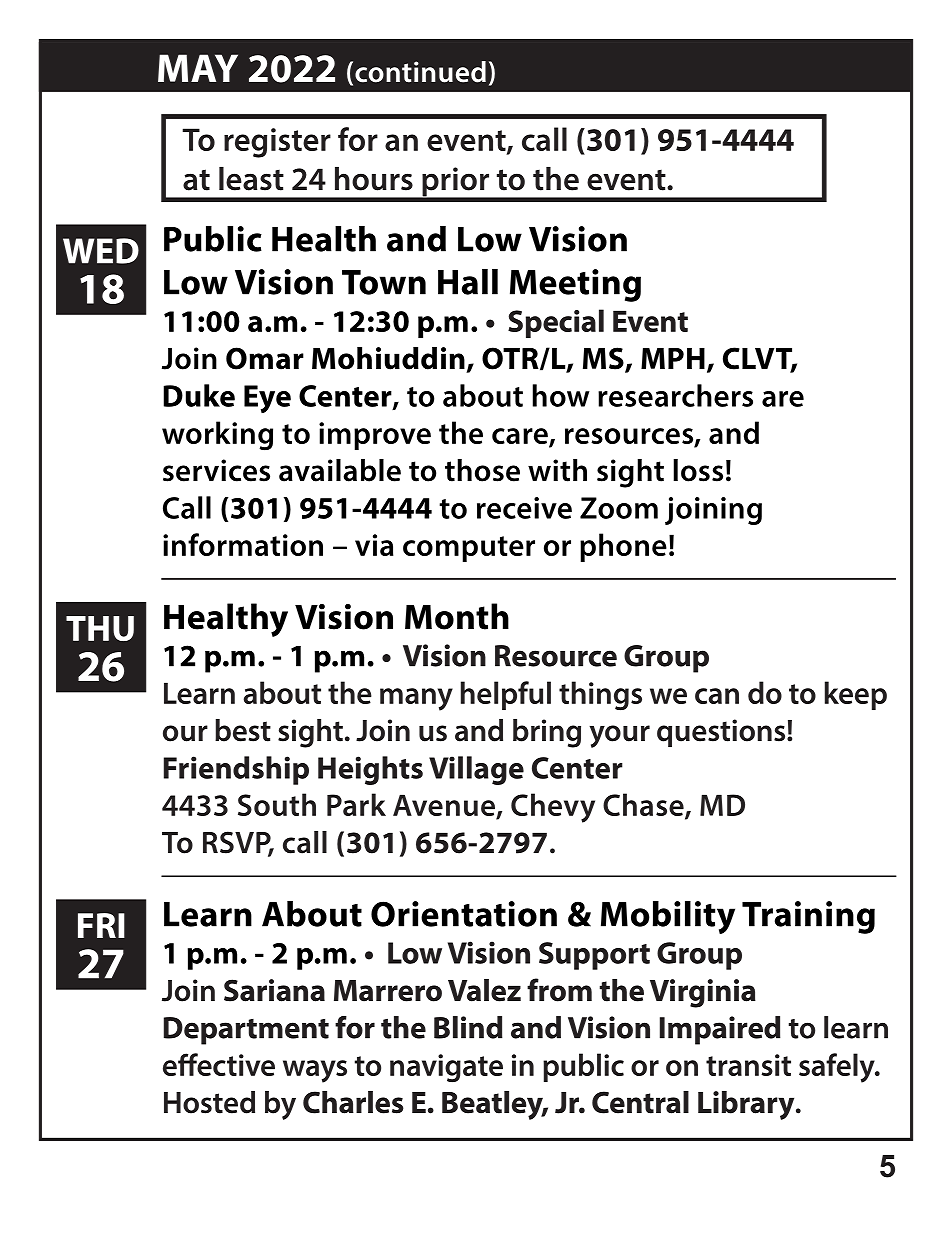 The height and width of the page is (1233, 952). I want to click on South, so click(277, 804).
